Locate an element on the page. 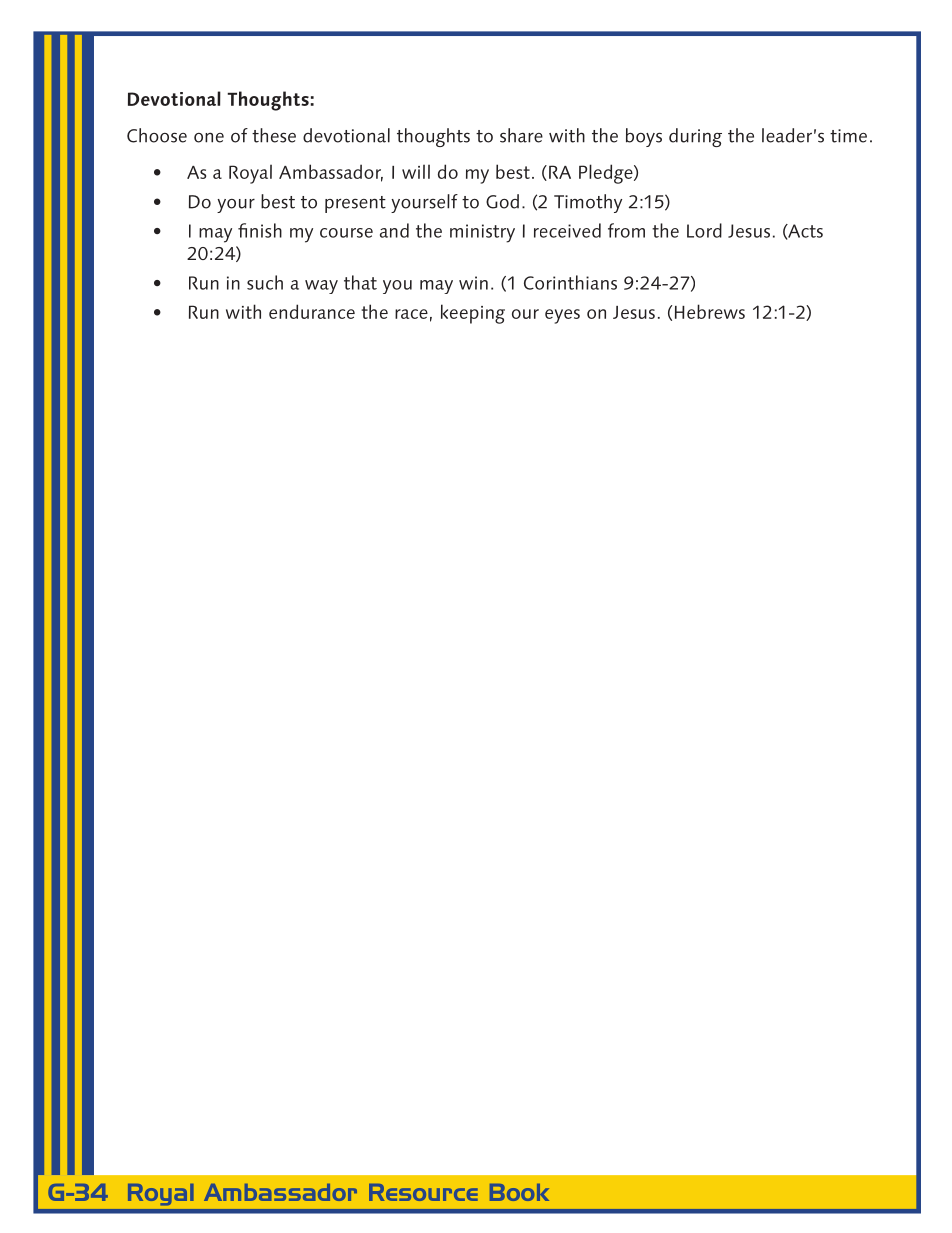  eyes is located at coordinates (562, 316).
